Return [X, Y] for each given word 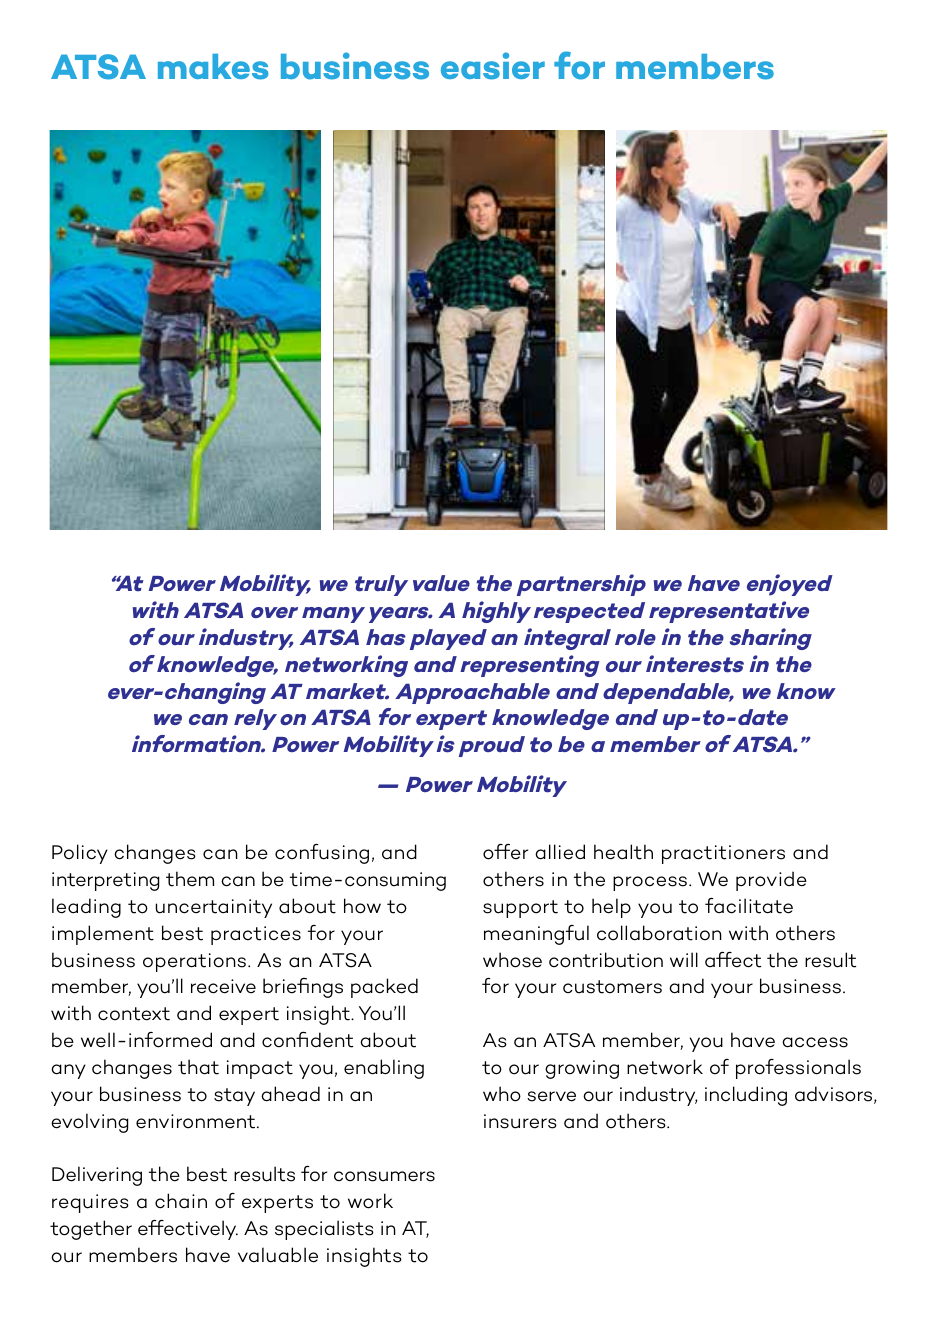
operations [194, 962]
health [623, 852]
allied [560, 852]
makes [213, 67]
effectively [188, 1230]
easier [493, 66]
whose [512, 960]
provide [771, 881]
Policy [80, 854]
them [190, 879]
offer [505, 852]
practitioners [723, 854]
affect [733, 960]
